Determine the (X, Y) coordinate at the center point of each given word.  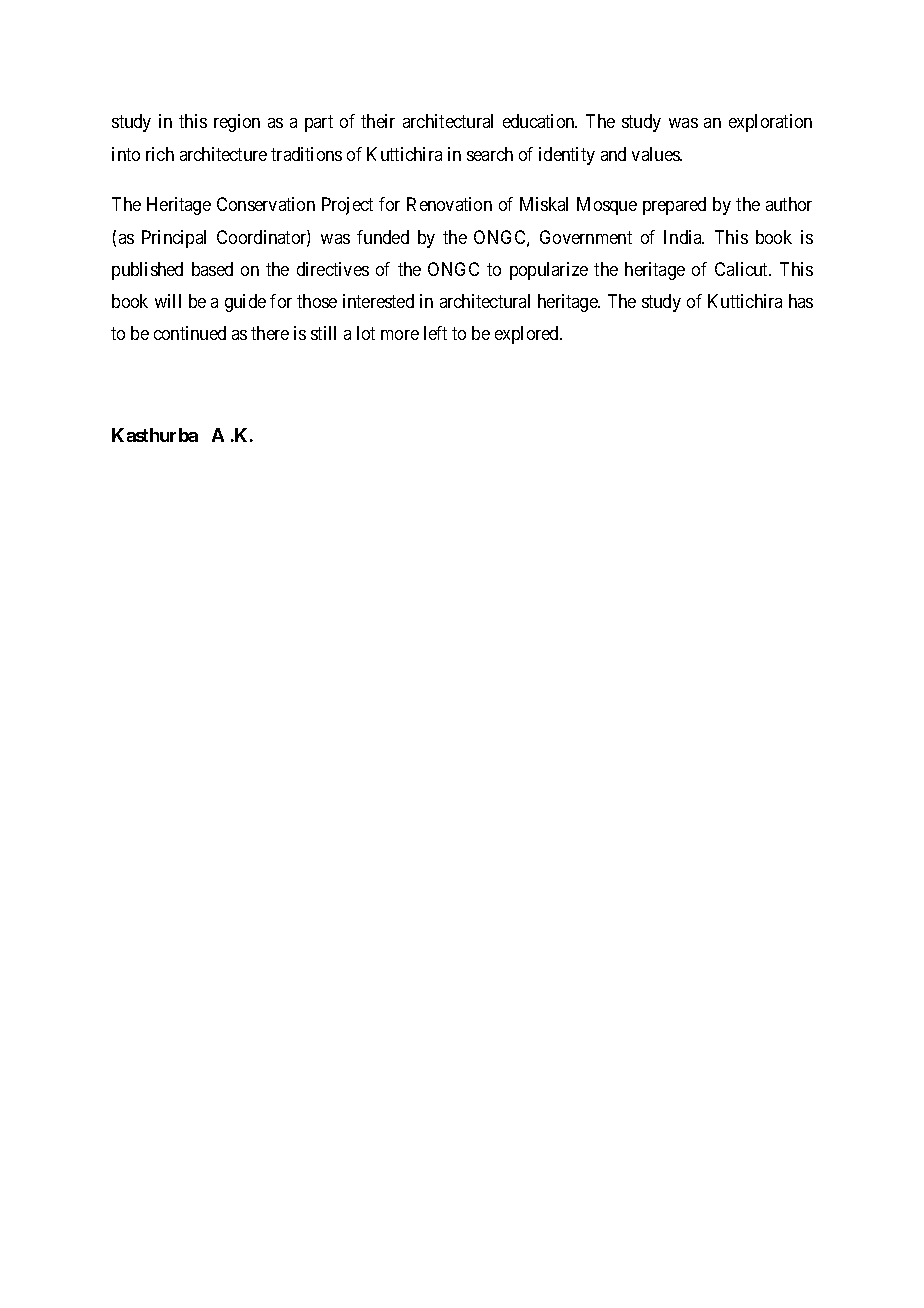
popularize (549, 271)
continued (190, 333)
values (656, 154)
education (540, 121)
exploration (770, 123)
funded (383, 237)
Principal (174, 239)
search (490, 154)
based (212, 269)
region (237, 123)
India (684, 237)
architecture (223, 154)
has (801, 301)
